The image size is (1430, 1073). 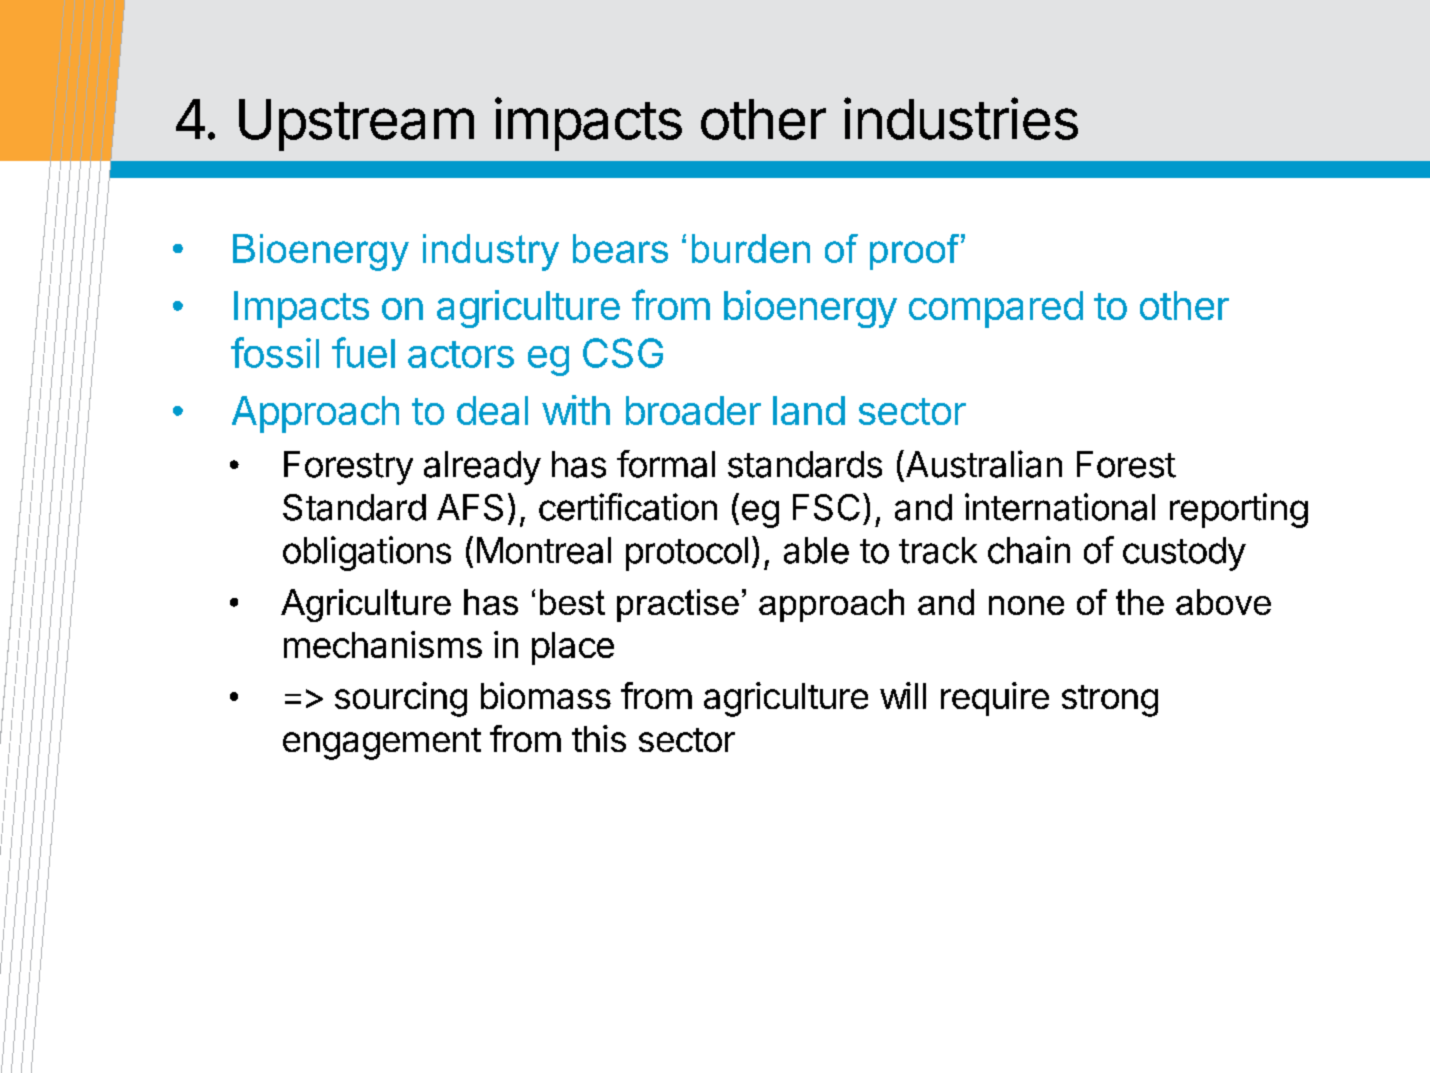 I want to click on sourcing, so click(x=401, y=699).
